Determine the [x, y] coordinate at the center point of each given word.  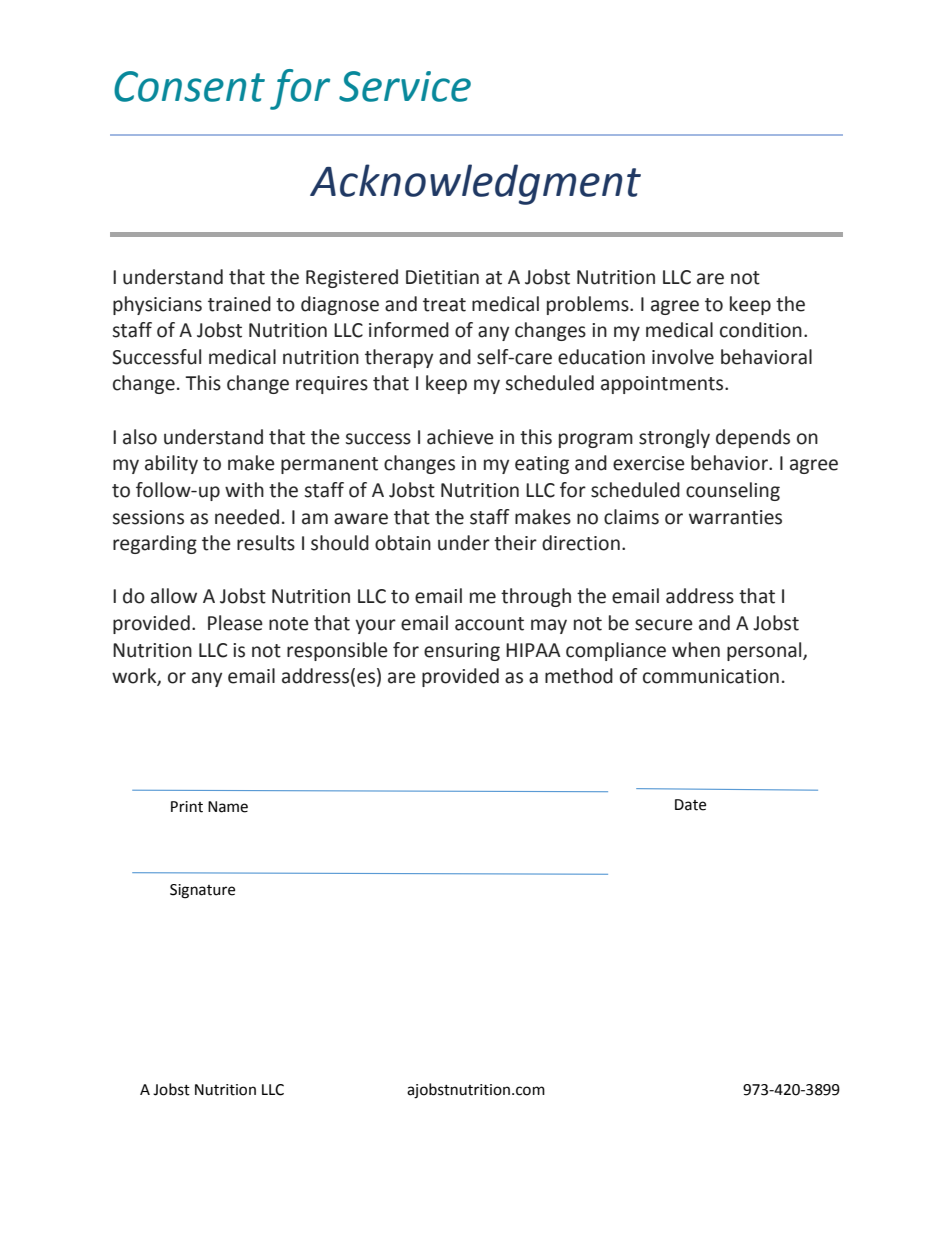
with [244, 490]
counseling [733, 491]
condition [761, 330]
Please [235, 623]
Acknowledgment [475, 184]
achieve [460, 437]
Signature [202, 891]
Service [405, 86]
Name [228, 807]
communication [711, 676]
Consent [189, 86]
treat [444, 305]
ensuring [462, 652]
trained [239, 304]
